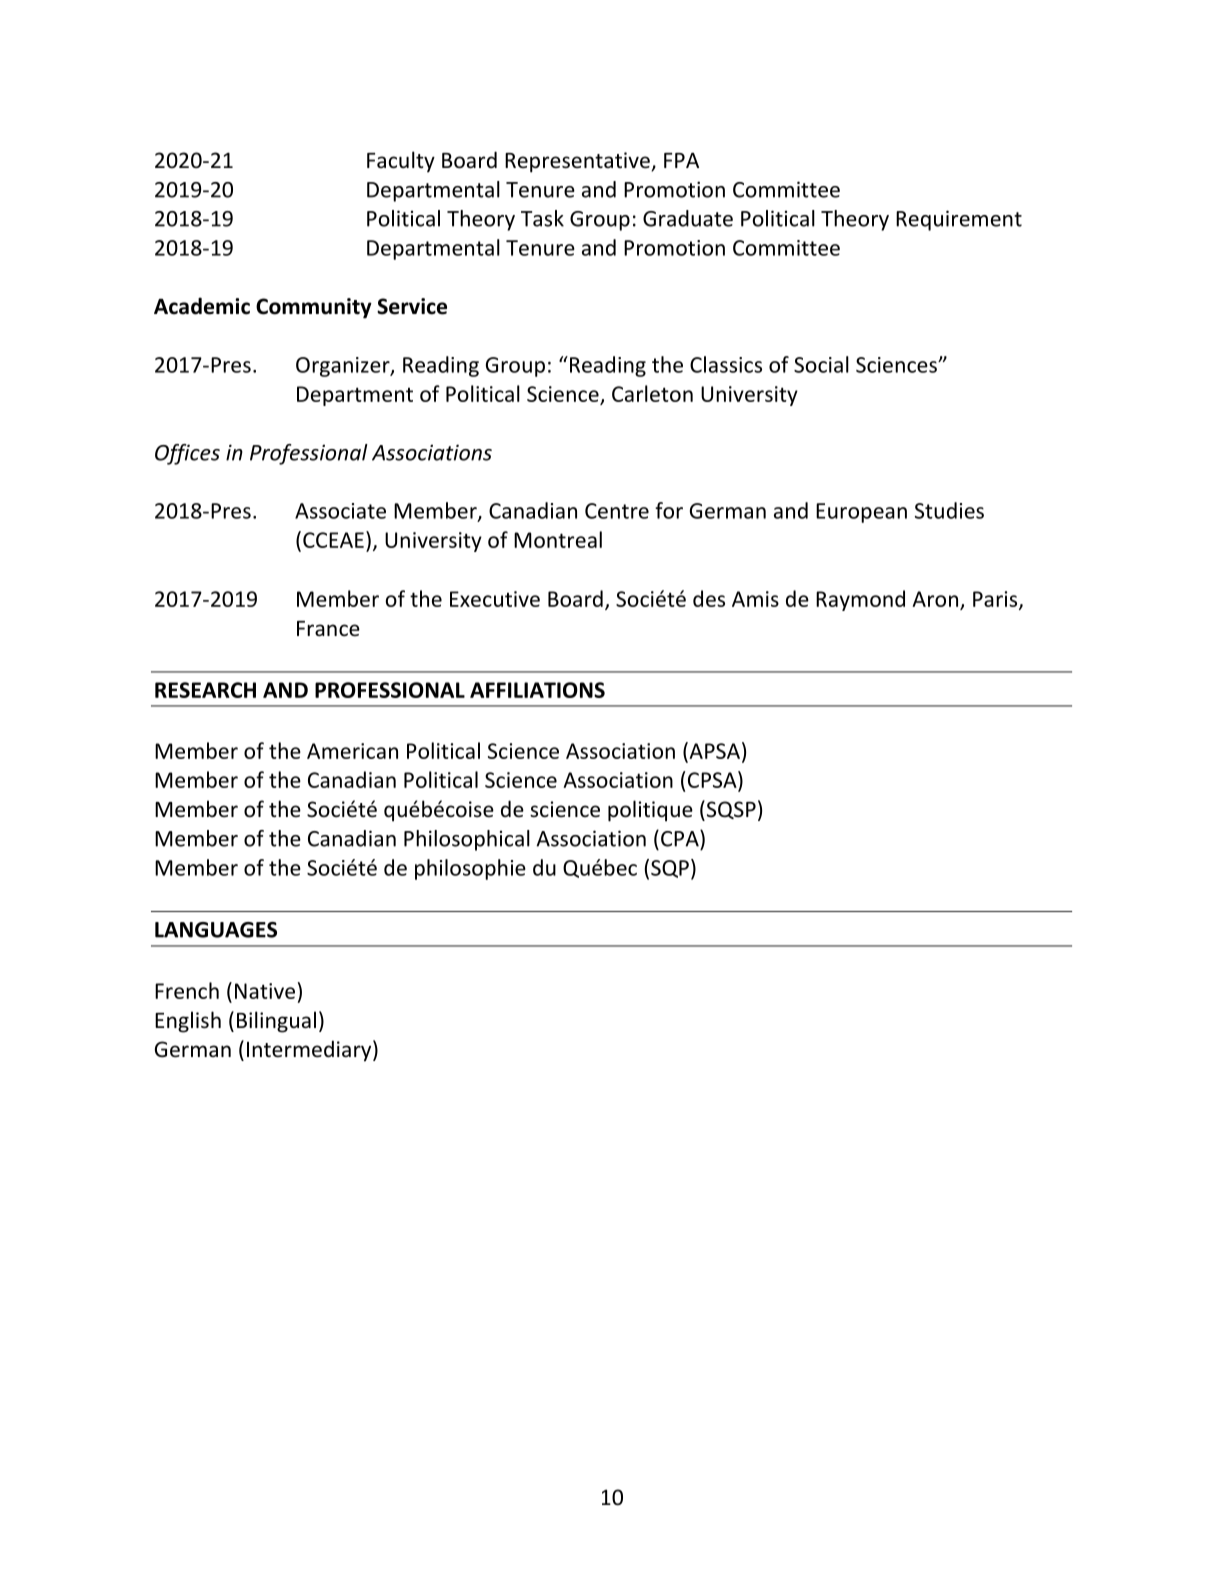  Describe the element at coordinates (495, 599) in the image. I see `Executive` at that location.
